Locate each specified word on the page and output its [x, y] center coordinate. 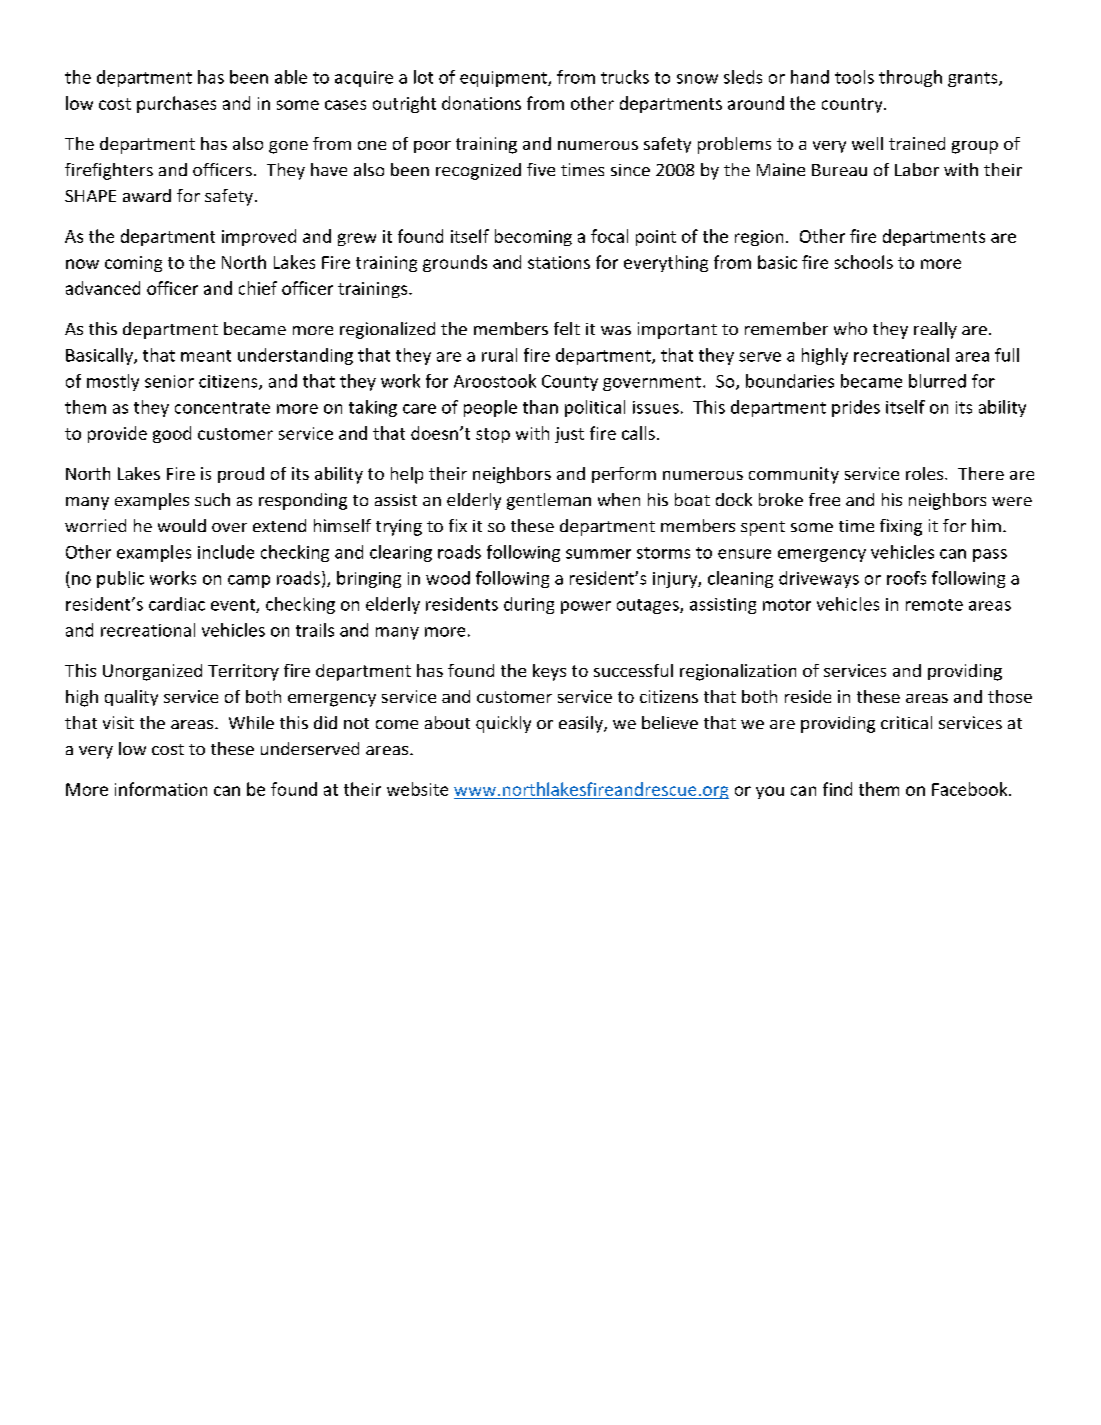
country [853, 105]
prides [856, 408]
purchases [176, 104]
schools [864, 262]
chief [258, 288]
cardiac [177, 604]
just [569, 435]
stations [559, 262]
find [837, 789]
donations [481, 103]
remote [934, 605]
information [161, 789]
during [529, 605]
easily [582, 724]
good [172, 434]
